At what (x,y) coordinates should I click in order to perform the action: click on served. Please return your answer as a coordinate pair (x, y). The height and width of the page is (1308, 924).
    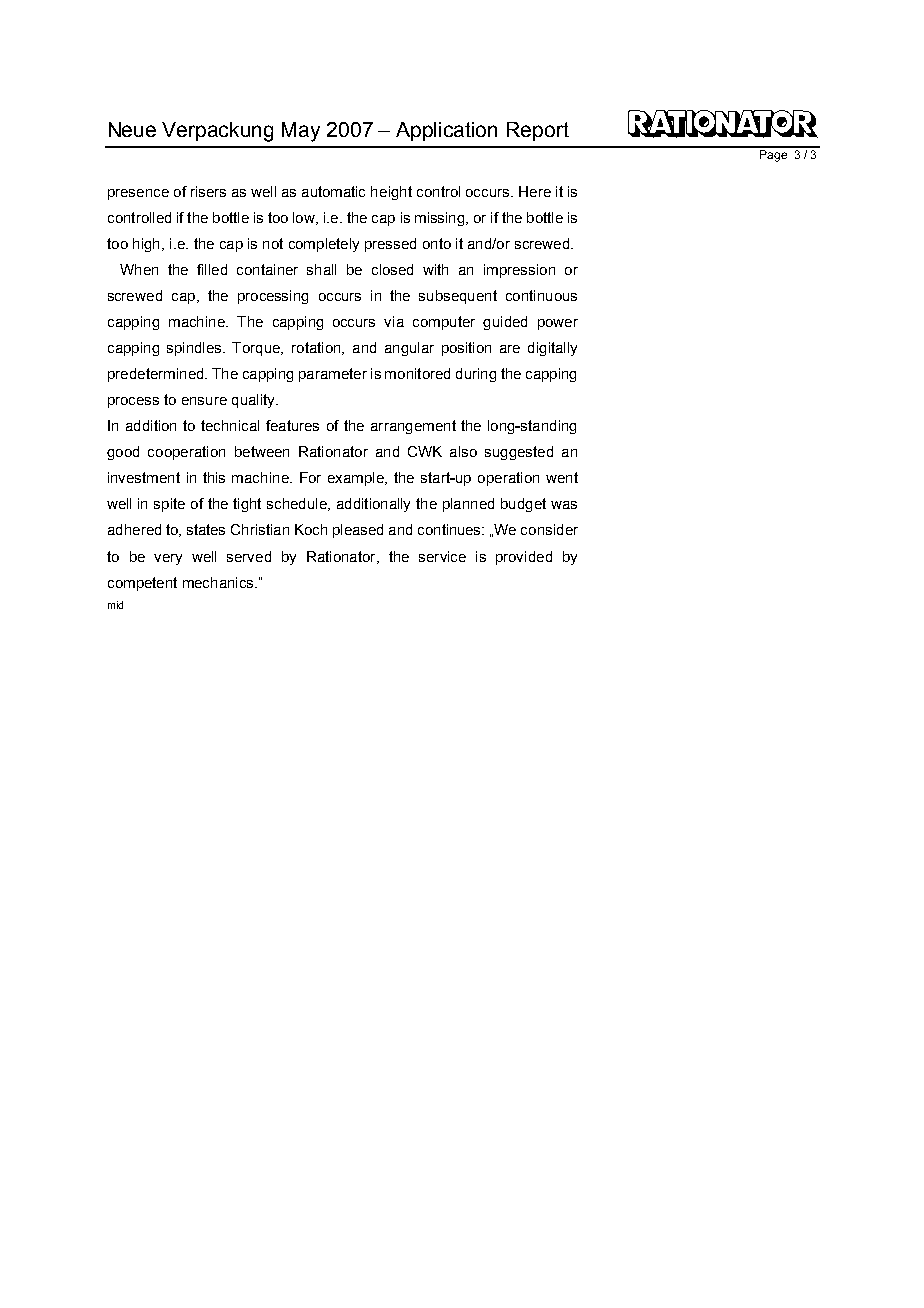
    Looking at the image, I should click on (249, 556).
